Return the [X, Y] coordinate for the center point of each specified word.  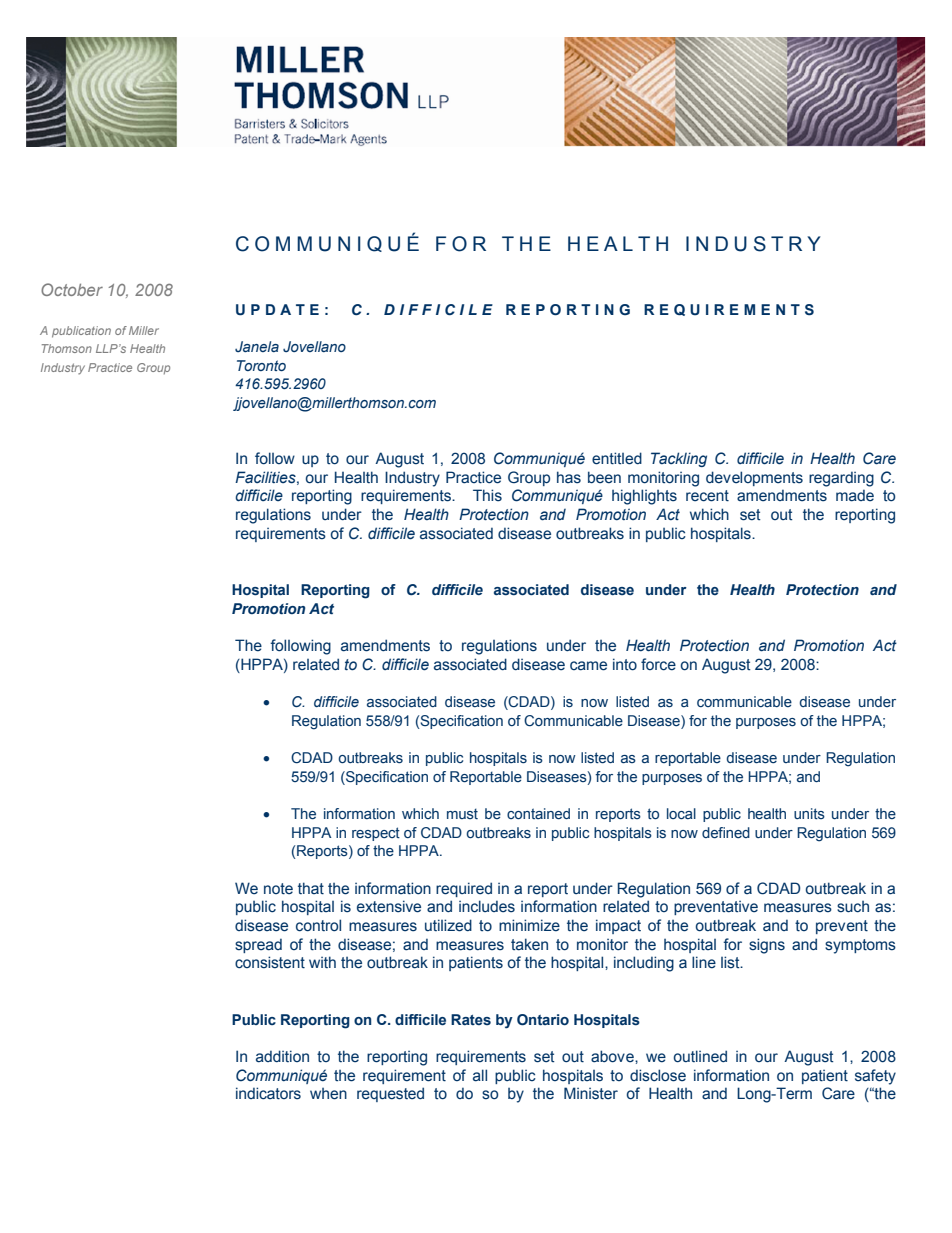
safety [875, 1077]
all [480, 1075]
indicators [268, 1093]
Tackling [679, 459]
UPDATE [277, 310]
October [72, 289]
